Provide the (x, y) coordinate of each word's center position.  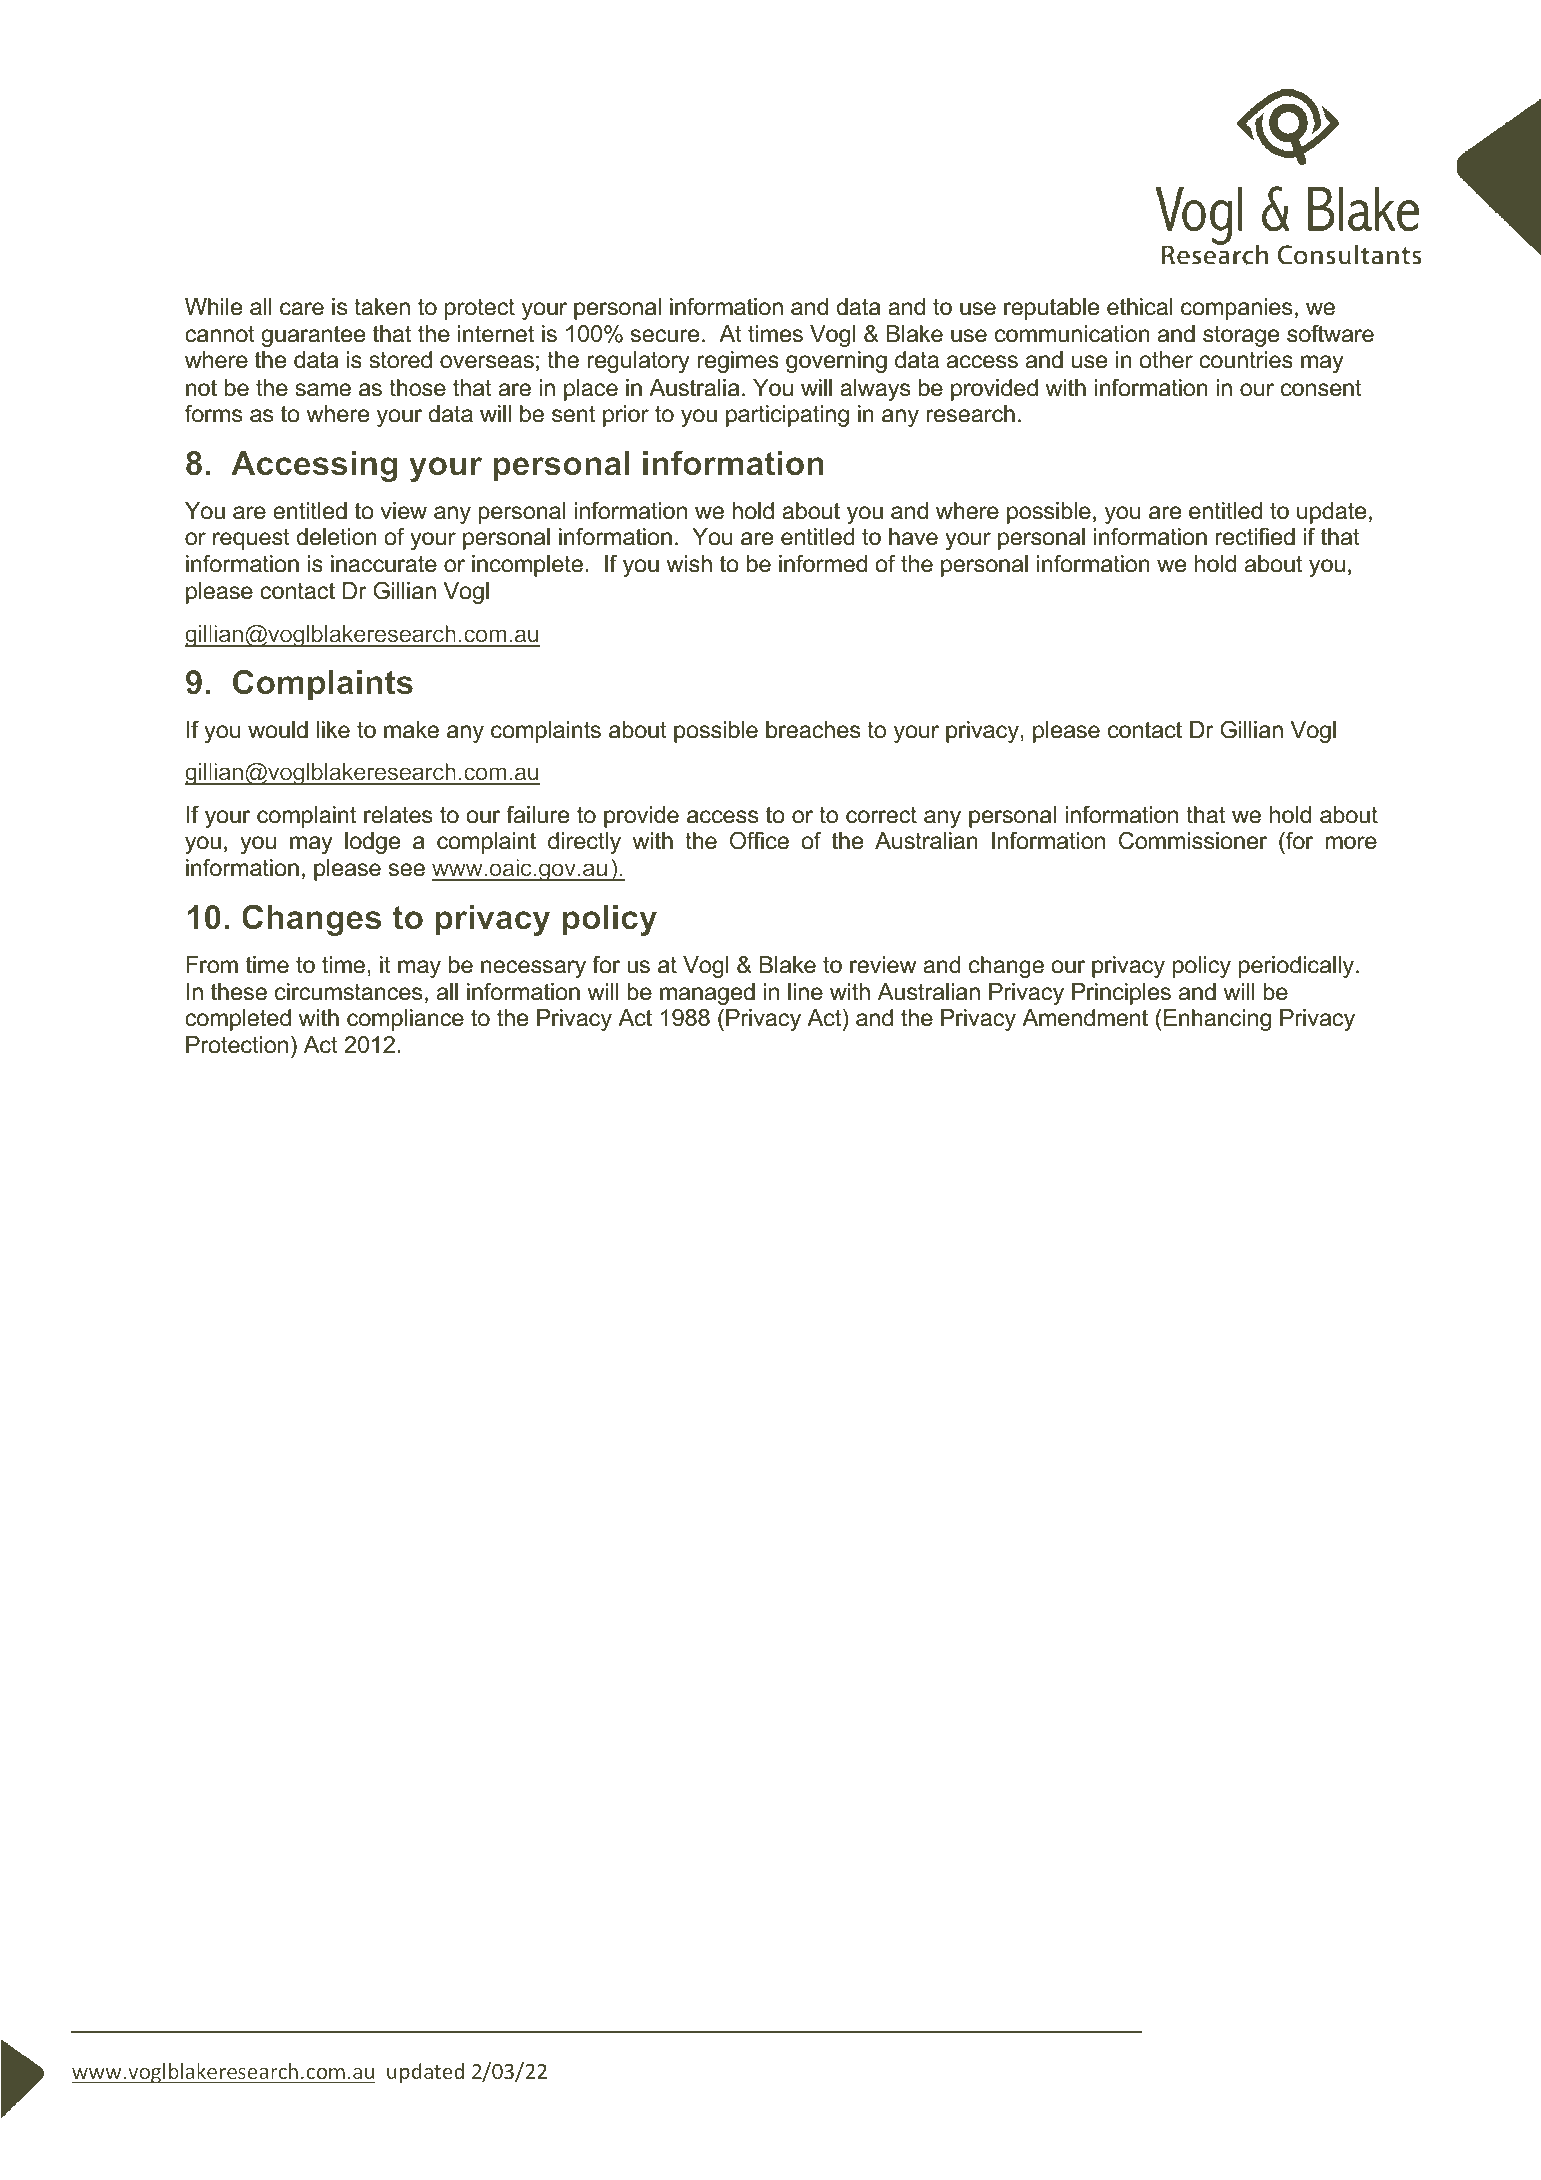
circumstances (348, 992)
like (333, 730)
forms (213, 414)
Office (759, 841)
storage (1241, 336)
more (1351, 843)
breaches (813, 730)
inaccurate (384, 564)
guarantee (313, 336)
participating (787, 416)
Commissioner (1193, 841)
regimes (738, 362)
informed (823, 564)
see (407, 870)
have (913, 537)
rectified (1255, 537)
